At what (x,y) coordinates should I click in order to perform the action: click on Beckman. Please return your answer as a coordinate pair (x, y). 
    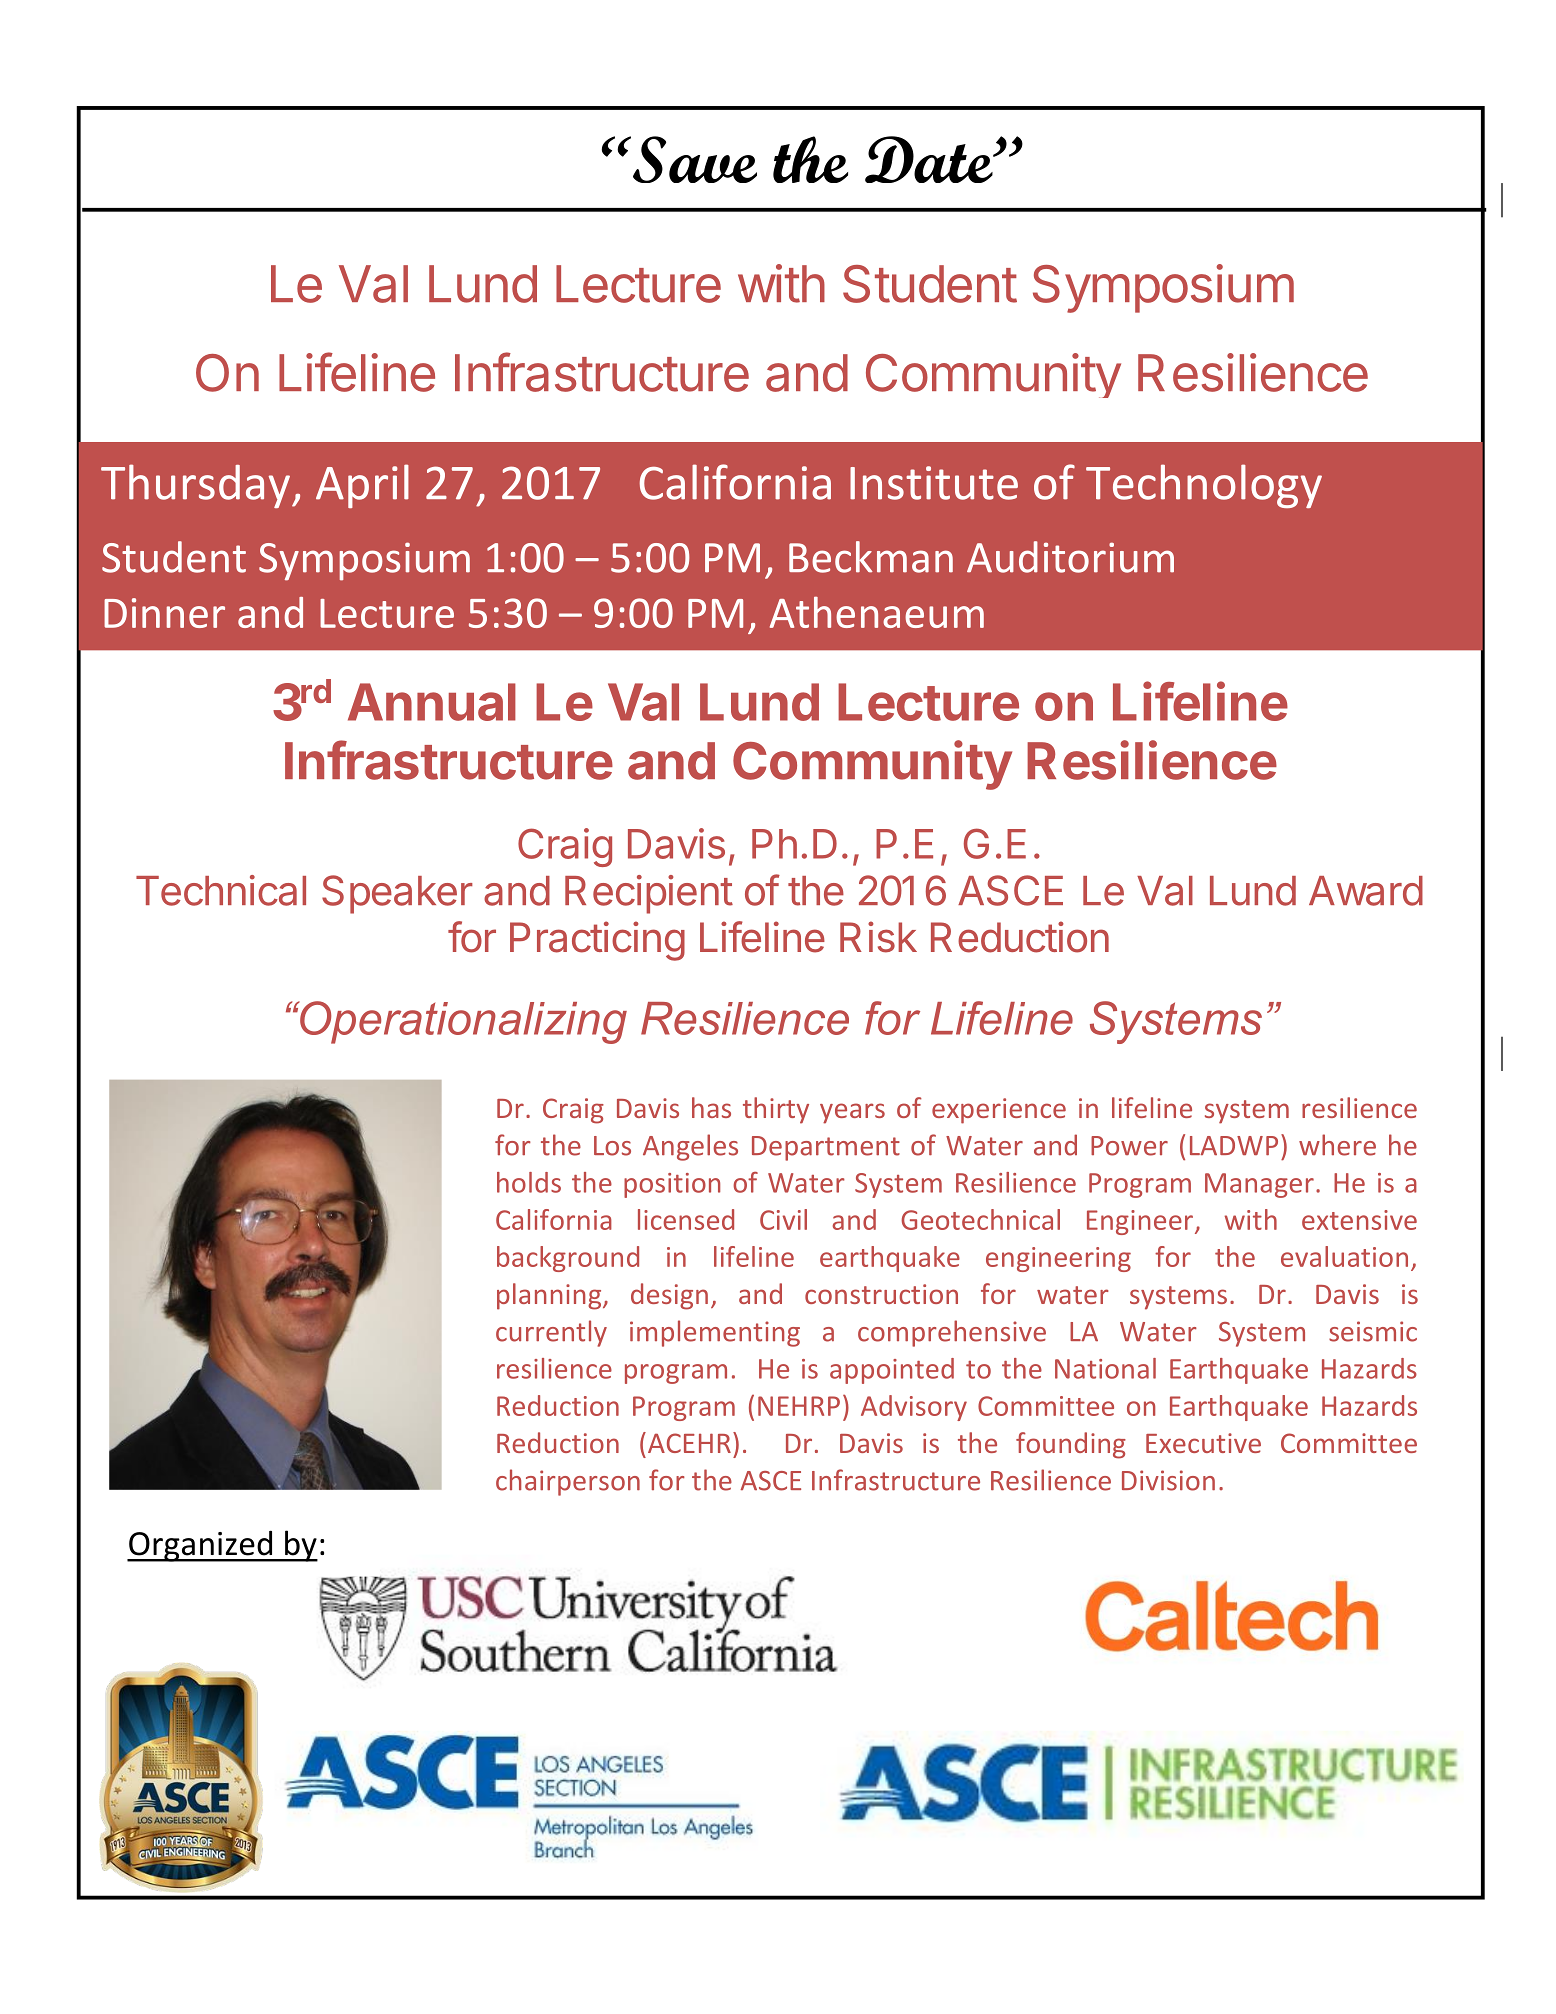
    Looking at the image, I should click on (871, 557).
